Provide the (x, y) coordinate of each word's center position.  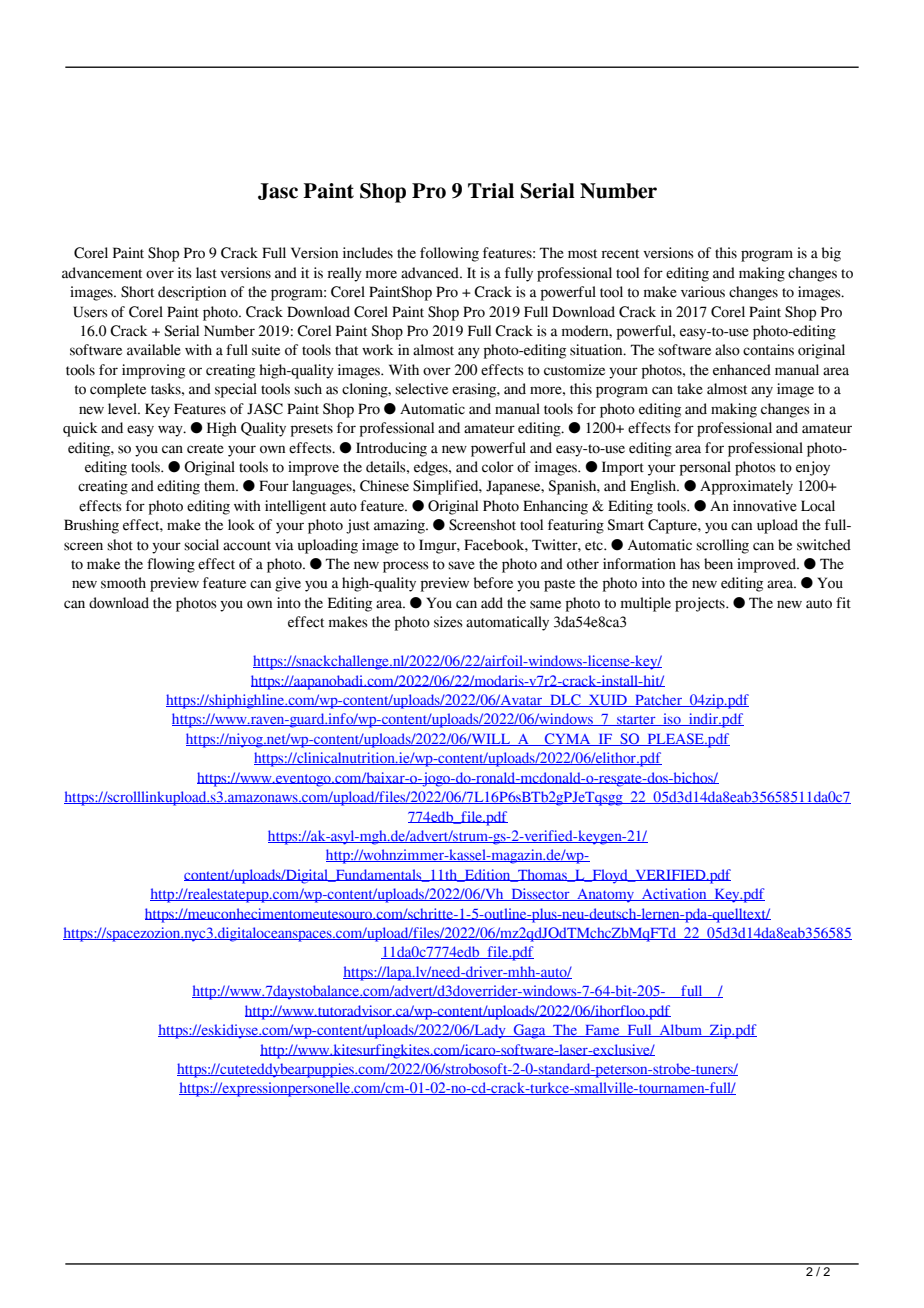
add (492, 603)
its (185, 273)
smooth (123, 583)
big (831, 254)
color (498, 467)
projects (701, 604)
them (220, 486)
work (378, 350)
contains (768, 350)
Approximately (746, 487)
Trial (491, 191)
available (154, 350)
